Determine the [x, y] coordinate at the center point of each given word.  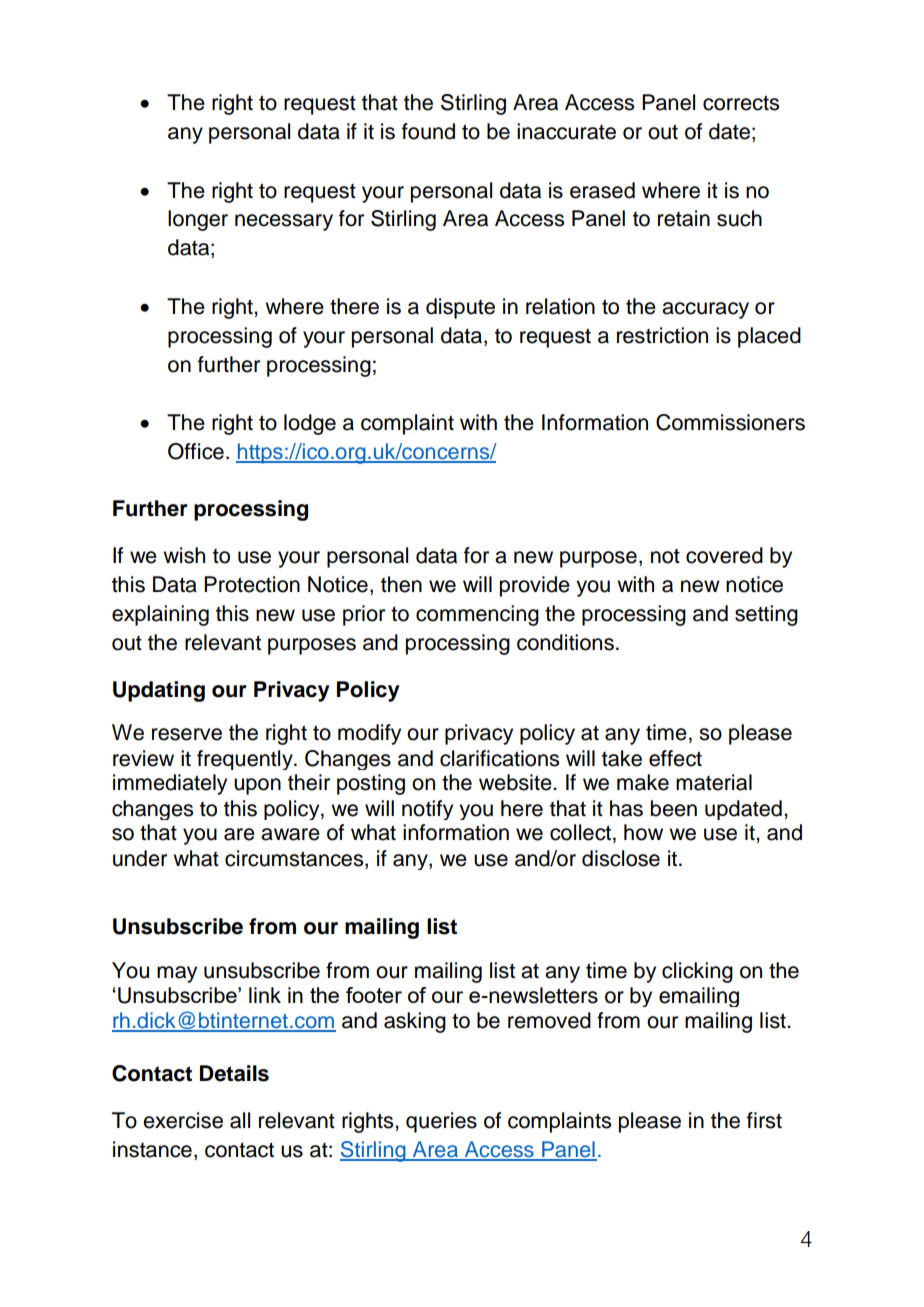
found [428, 131]
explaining [160, 615]
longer [198, 220]
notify [427, 810]
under [140, 858]
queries [441, 1122]
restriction [662, 335]
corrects [741, 103]
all [240, 1120]
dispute [460, 308]
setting [766, 615]
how [643, 832]
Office [196, 451]
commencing [477, 615]
